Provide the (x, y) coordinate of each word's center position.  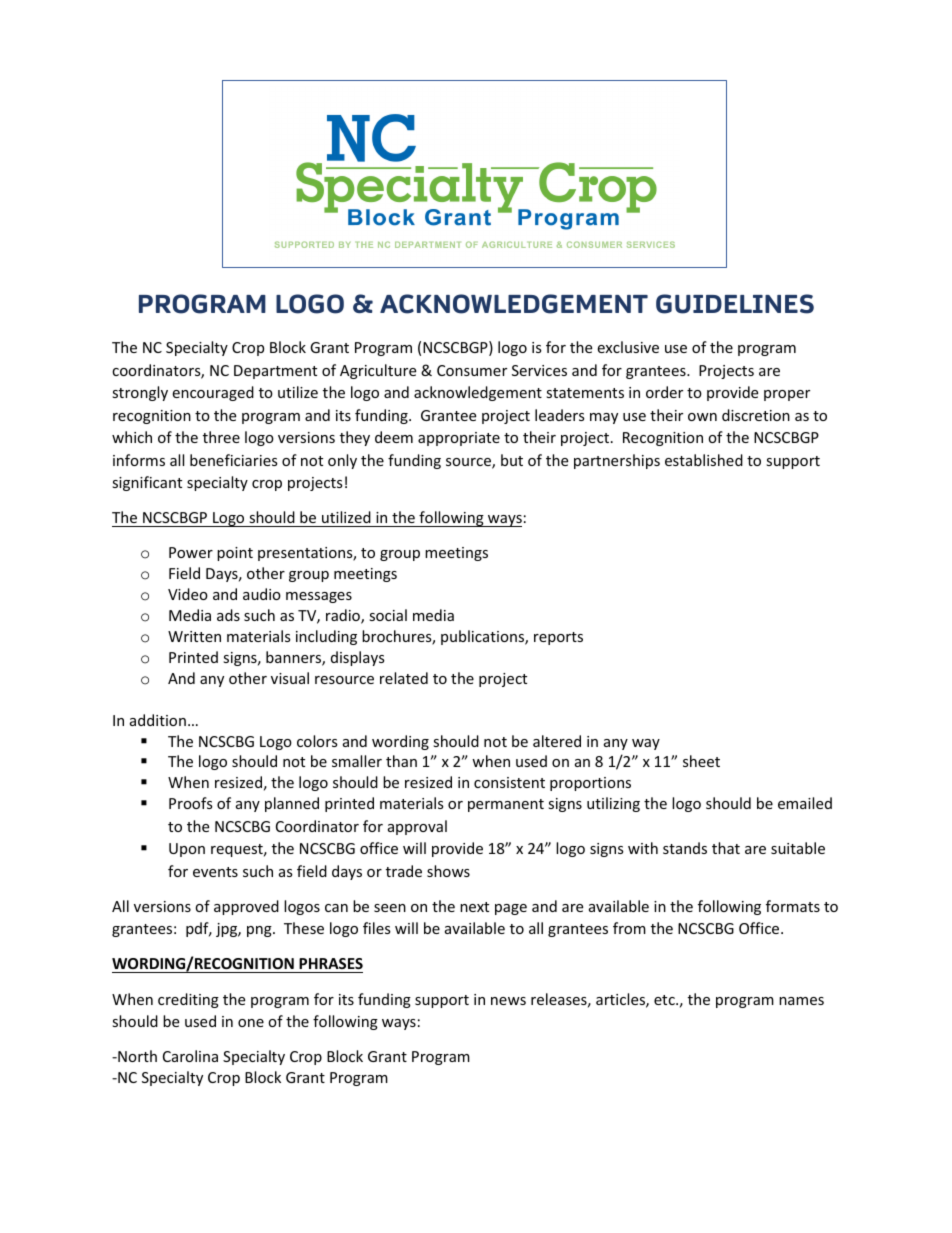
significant (147, 483)
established (704, 460)
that (726, 848)
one (251, 1023)
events (215, 872)
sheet (701, 761)
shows (448, 871)
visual (290, 678)
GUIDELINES (735, 304)
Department (275, 372)
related (404, 678)
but (512, 460)
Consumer (472, 370)
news (508, 1001)
